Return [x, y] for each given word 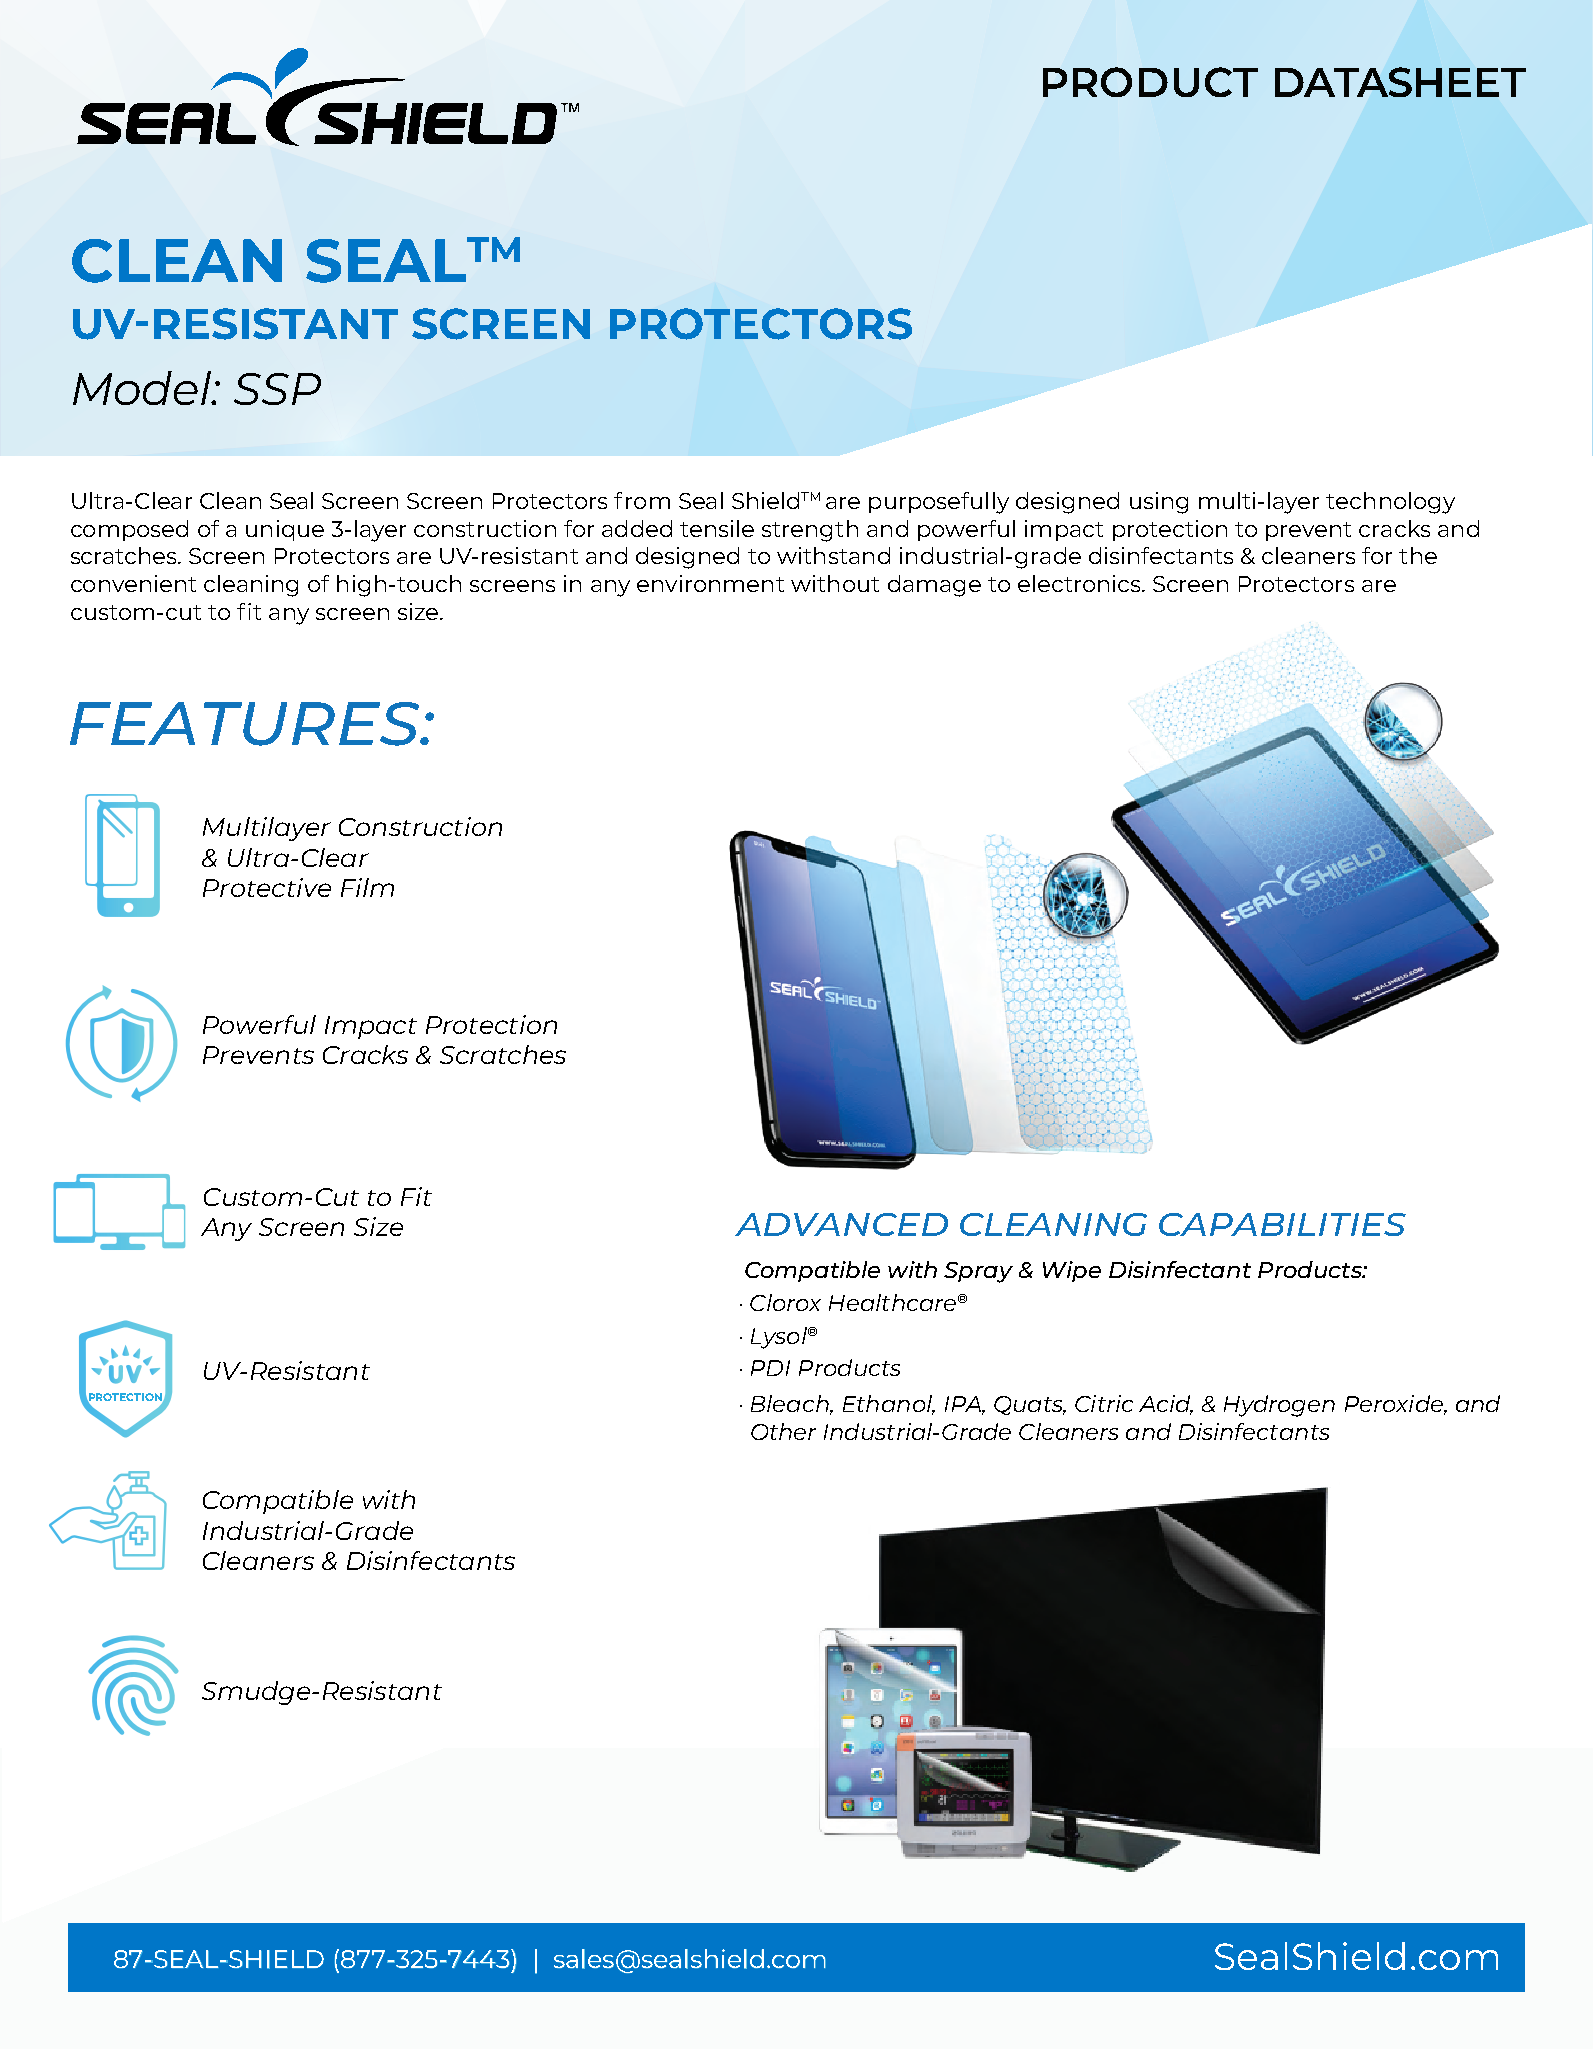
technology [1390, 503]
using [1159, 503]
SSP [277, 389]
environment [710, 583]
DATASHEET [1400, 82]
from [642, 500]
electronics [1080, 583]
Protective [267, 887]
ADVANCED [841, 1224]
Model [143, 388]
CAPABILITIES [1282, 1224]
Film [367, 887]
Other [783, 1431]
